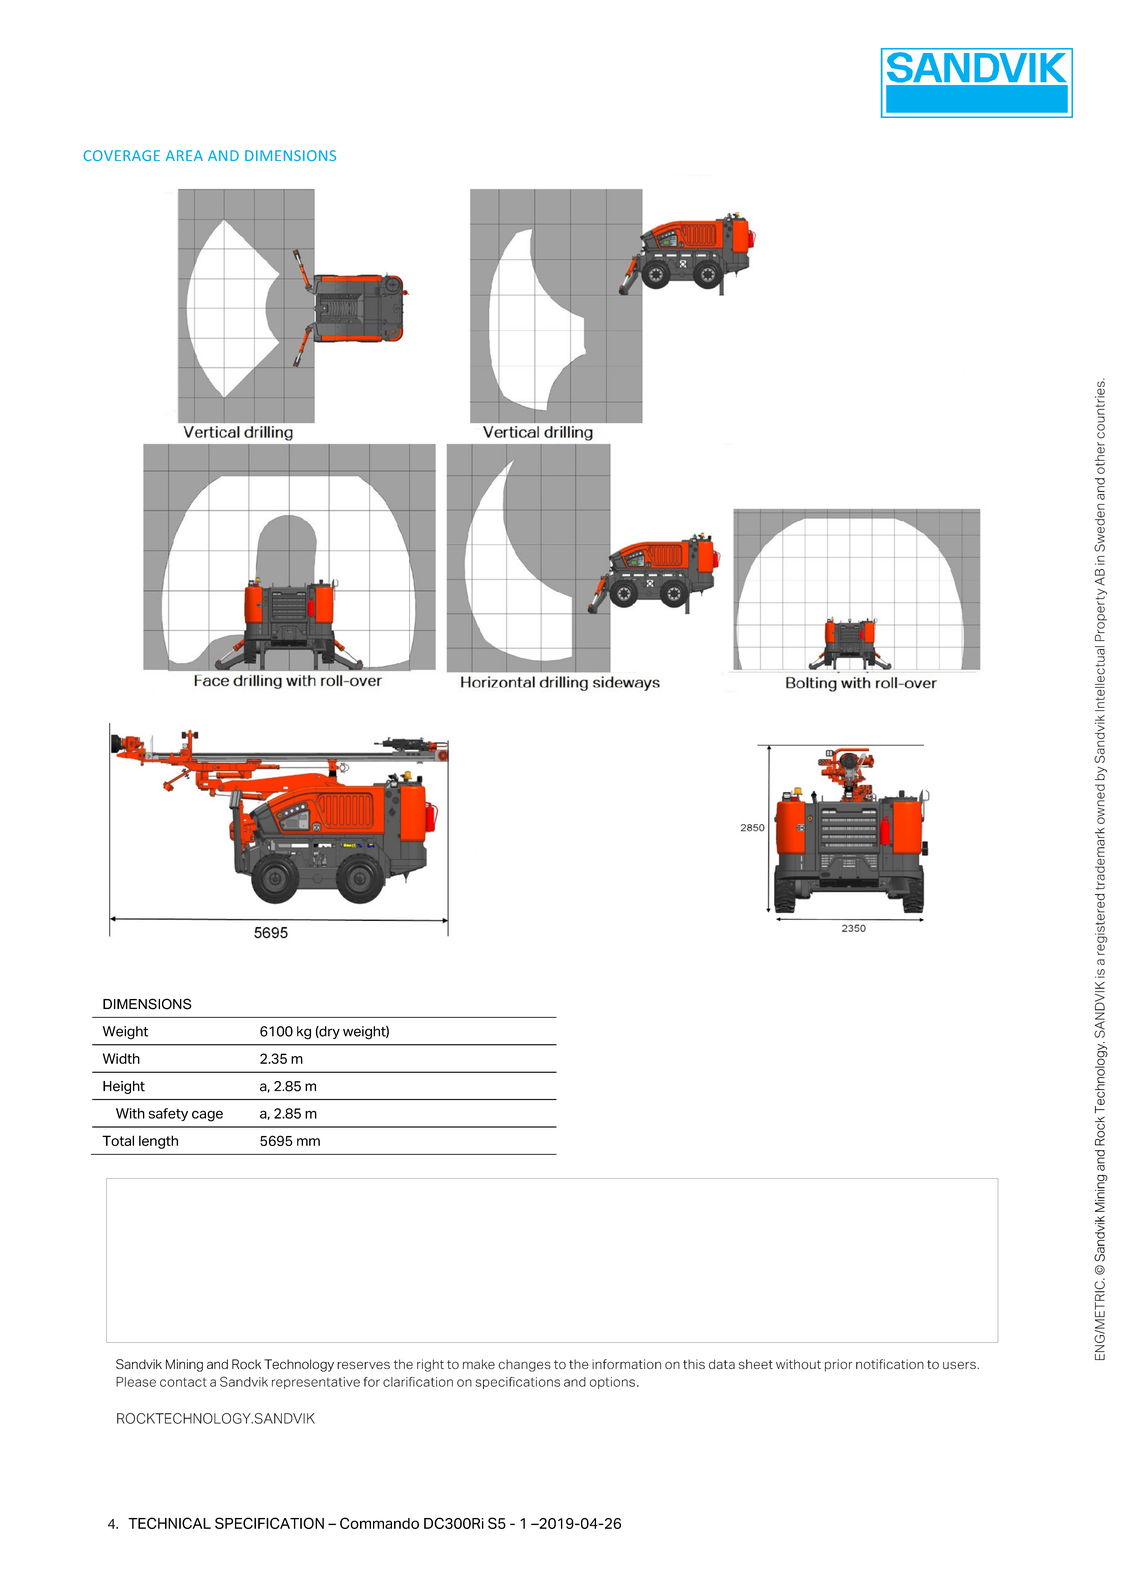  What do you see at coordinates (207, 1116) in the screenshot?
I see `cage` at bounding box center [207, 1116].
